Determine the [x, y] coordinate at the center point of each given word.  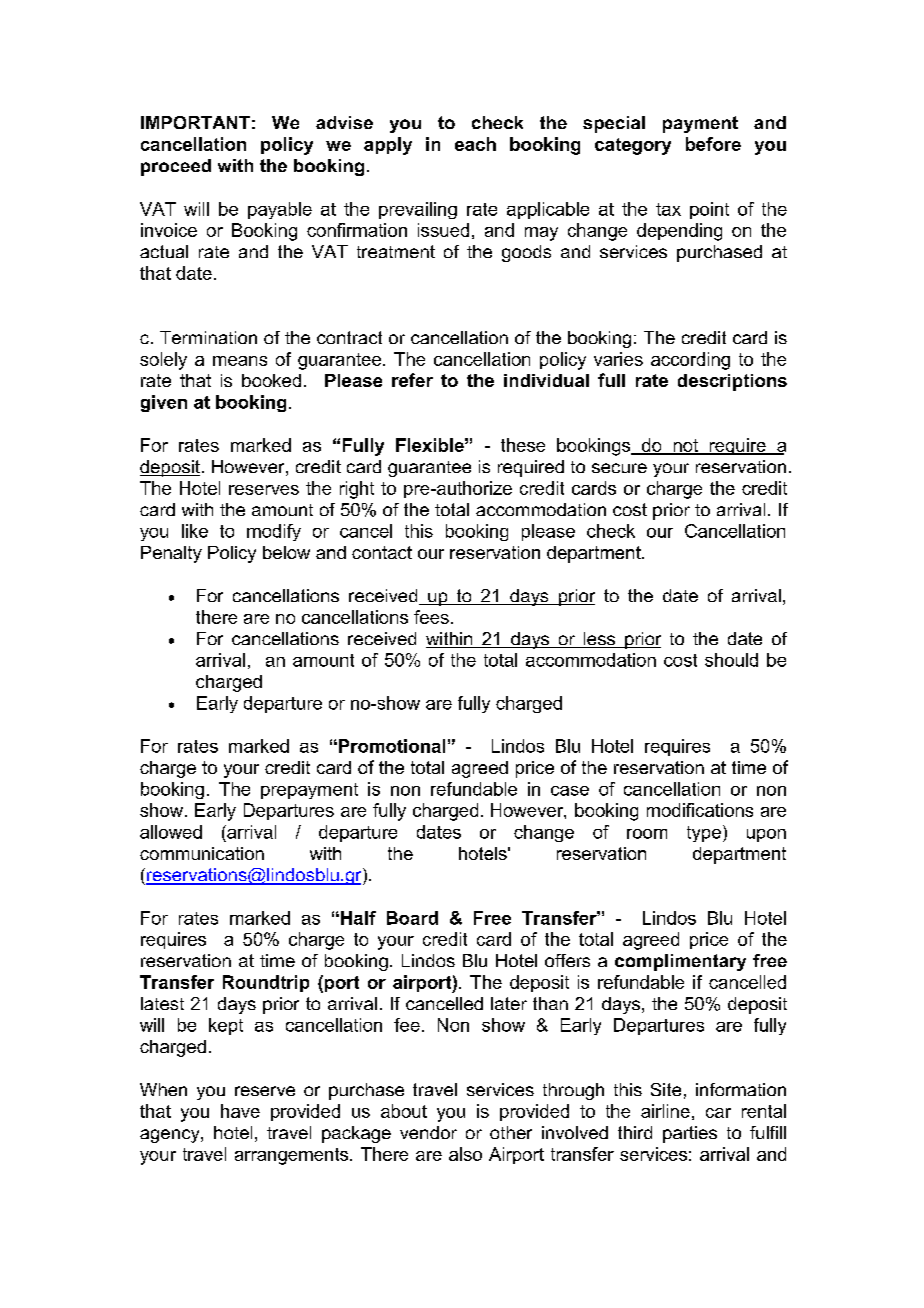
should [731, 660]
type [704, 834]
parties [690, 1134]
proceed [176, 167]
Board [412, 918]
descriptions [732, 382]
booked [271, 380]
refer [412, 380]
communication [202, 853]
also [465, 1154]
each [475, 144]
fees [431, 617]
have [240, 1111]
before [713, 144]
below [286, 552]
